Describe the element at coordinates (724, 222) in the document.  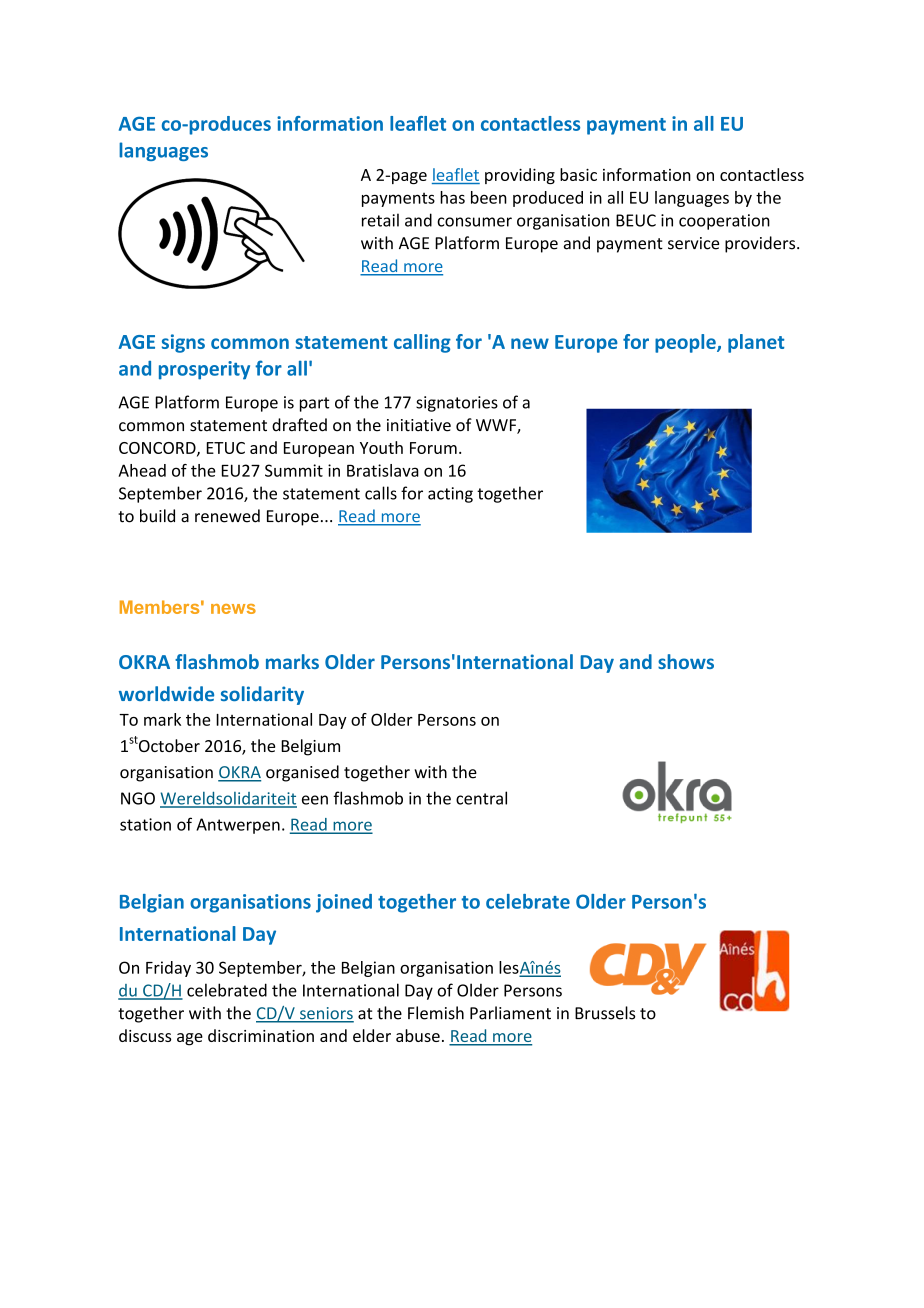
I see `cooperation` at that location.
